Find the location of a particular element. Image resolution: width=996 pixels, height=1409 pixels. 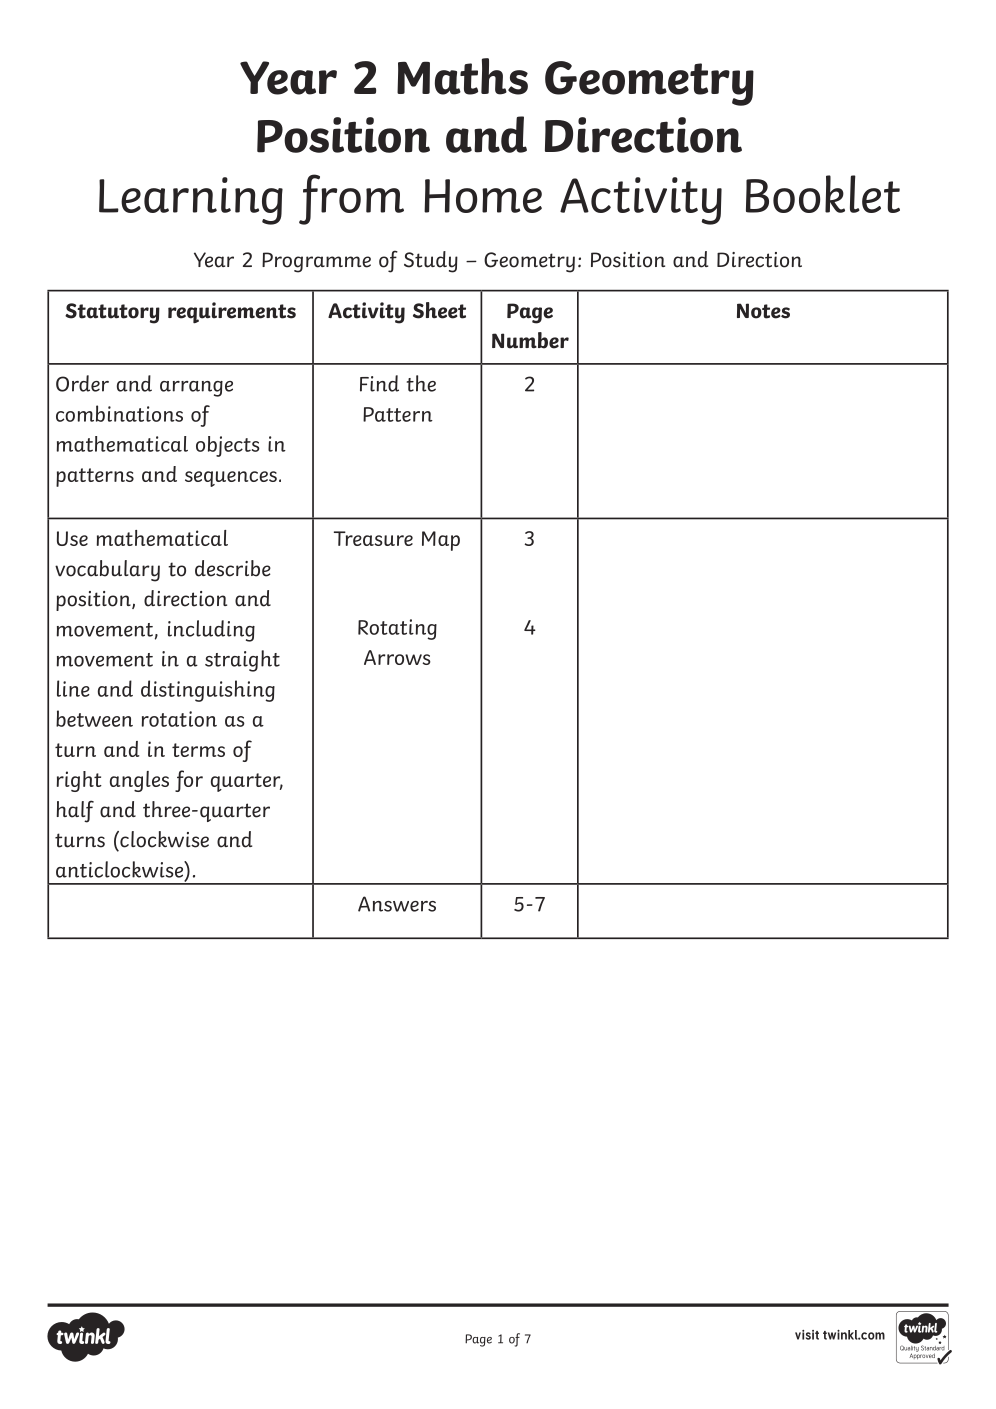

Treasure is located at coordinates (373, 538).
